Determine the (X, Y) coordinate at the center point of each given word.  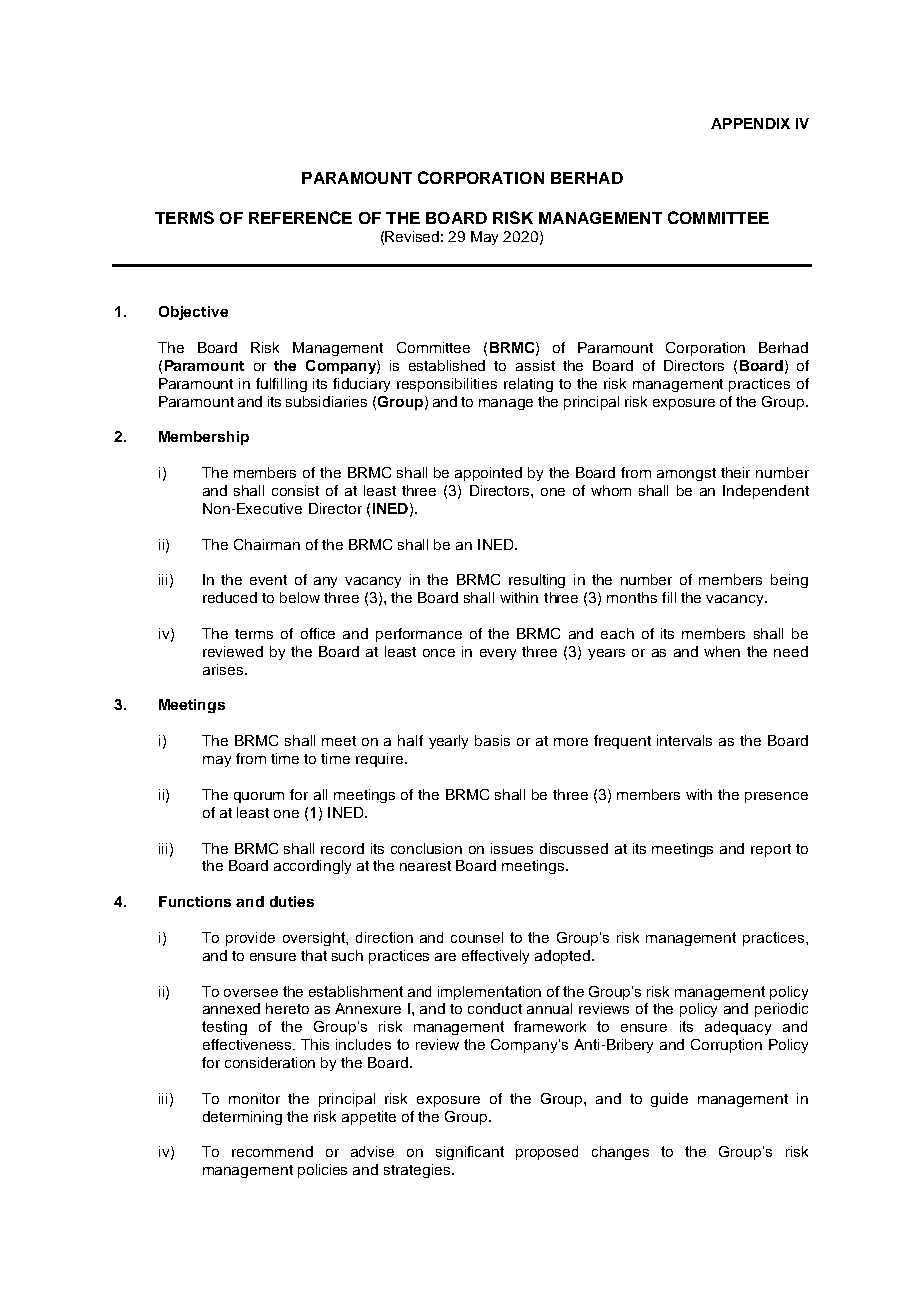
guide (669, 1100)
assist (535, 365)
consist (295, 490)
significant (470, 1153)
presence (776, 797)
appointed (488, 474)
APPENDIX (750, 123)
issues (512, 848)
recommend (272, 1151)
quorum (259, 797)
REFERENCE (300, 217)
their (735, 472)
